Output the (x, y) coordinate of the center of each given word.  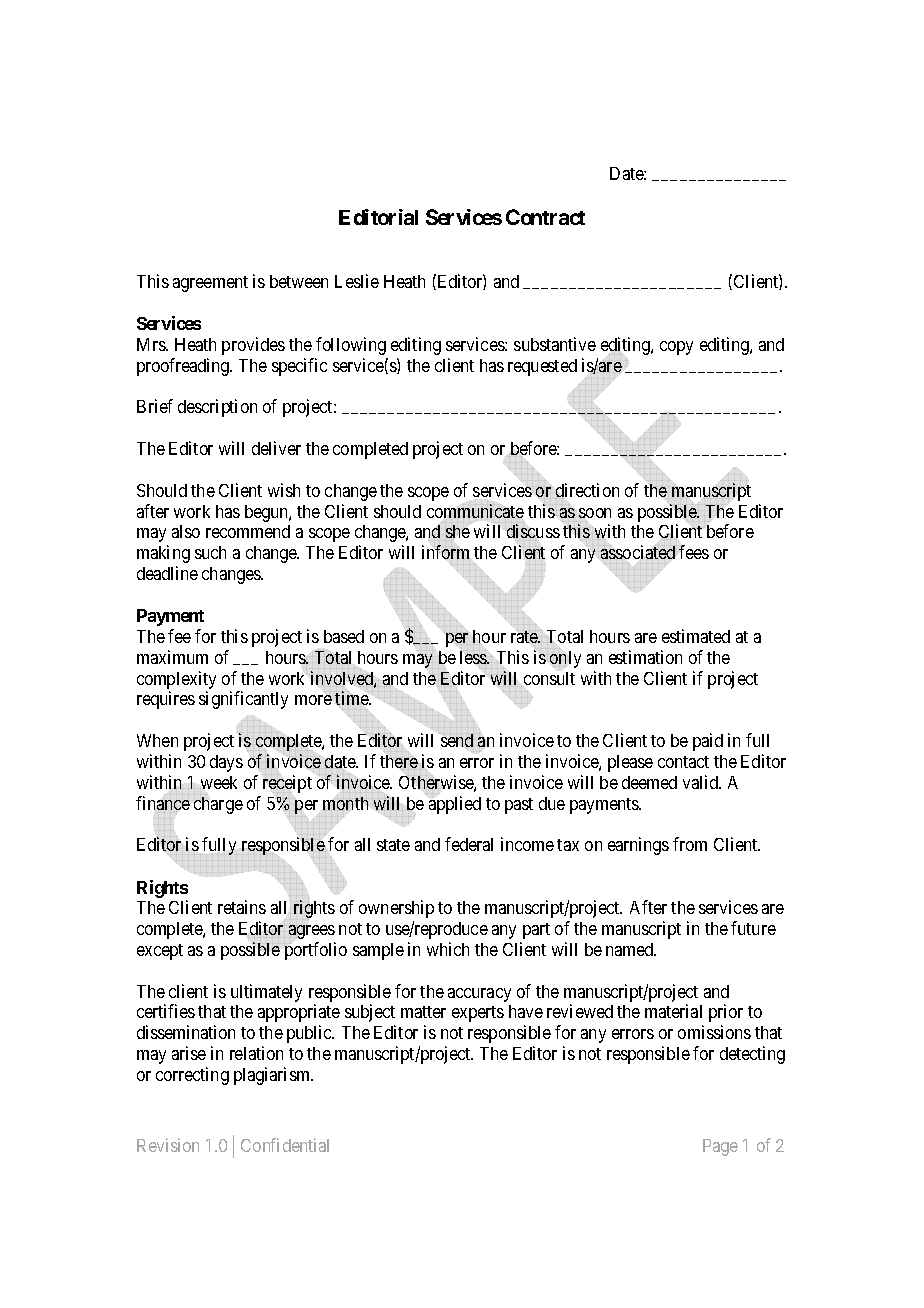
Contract (545, 217)
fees (694, 552)
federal (469, 844)
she (458, 531)
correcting (192, 1076)
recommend (248, 531)
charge (218, 805)
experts (478, 1014)
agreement (210, 284)
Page (720, 1147)
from (690, 844)
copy (676, 348)
